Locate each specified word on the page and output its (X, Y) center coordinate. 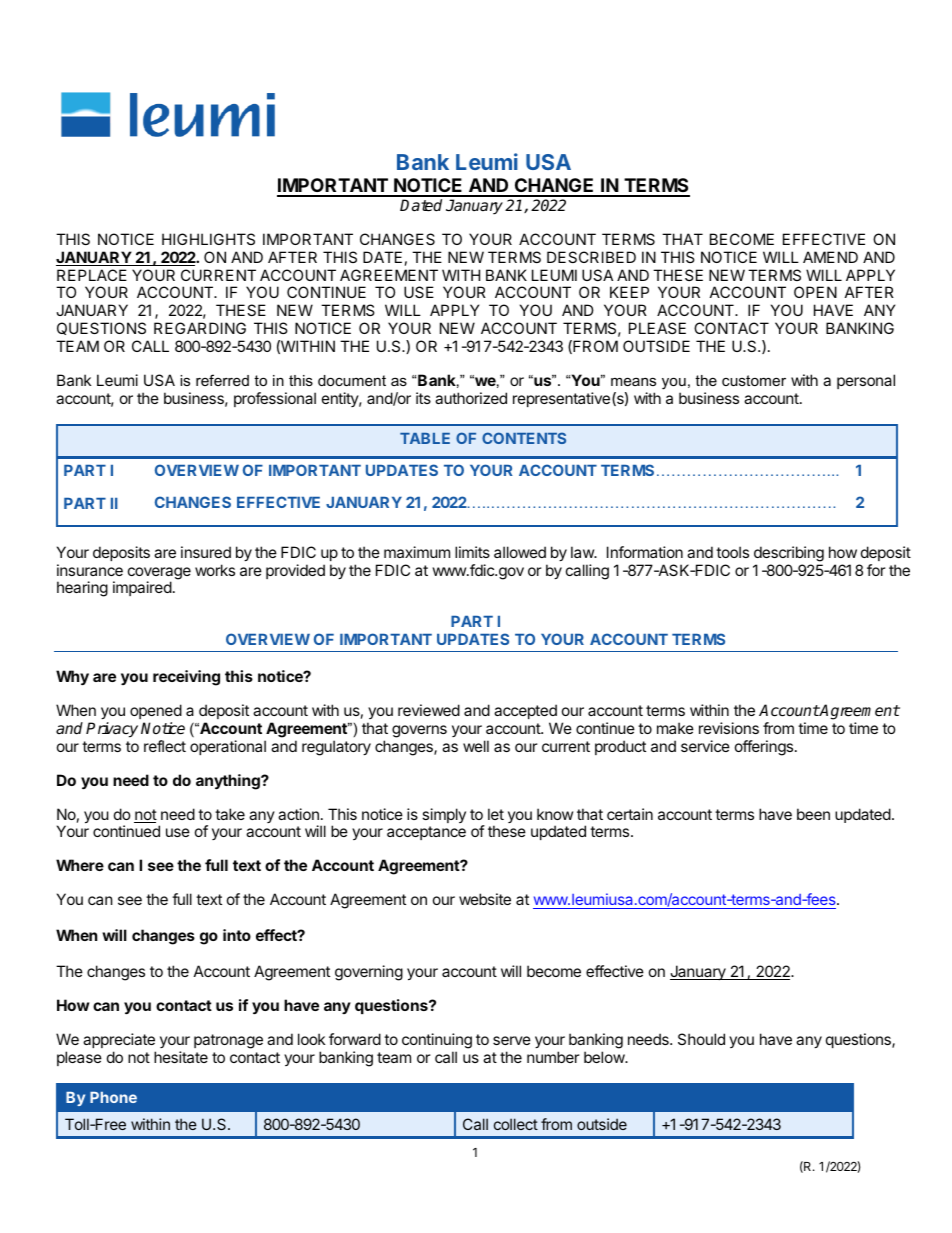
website (485, 899)
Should (701, 1039)
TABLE (425, 438)
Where (80, 865)
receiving (186, 678)
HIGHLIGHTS (208, 239)
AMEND (830, 257)
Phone (113, 1097)
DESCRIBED (591, 257)
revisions (729, 728)
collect (516, 1124)
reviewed (429, 710)
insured (206, 552)
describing (789, 554)
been (813, 814)
